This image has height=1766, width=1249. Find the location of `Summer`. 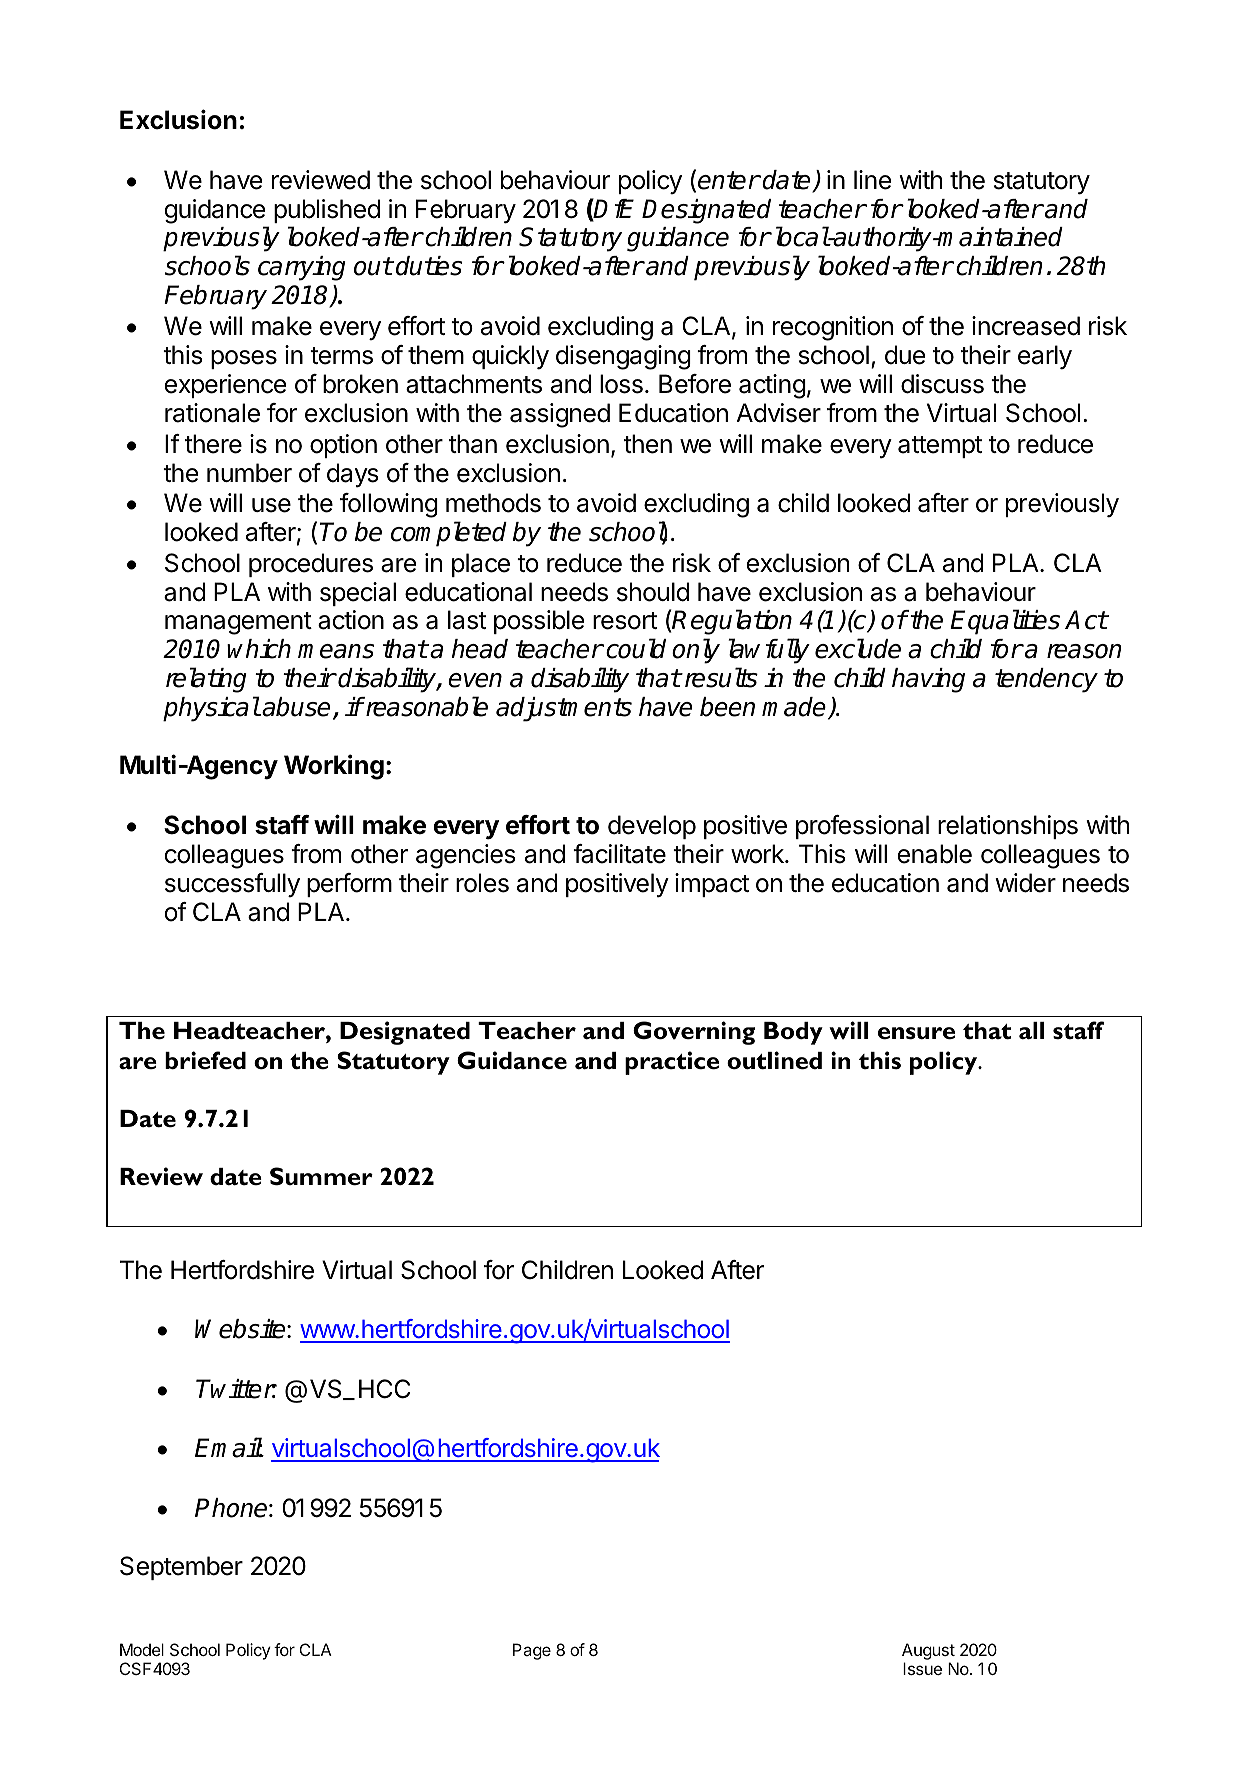

Summer is located at coordinates (321, 1176).
